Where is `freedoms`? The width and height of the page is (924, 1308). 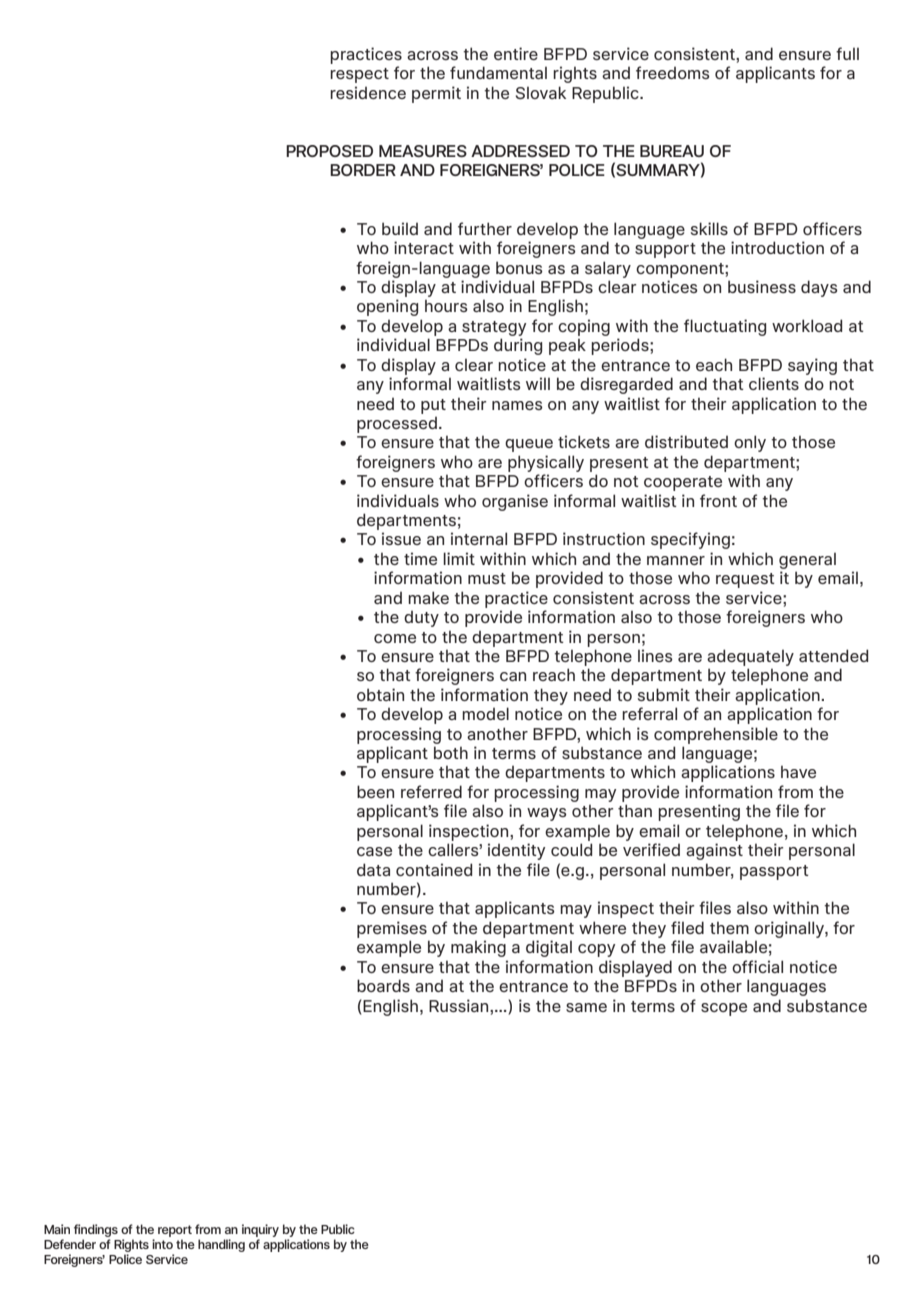 freedoms is located at coordinates (673, 72).
